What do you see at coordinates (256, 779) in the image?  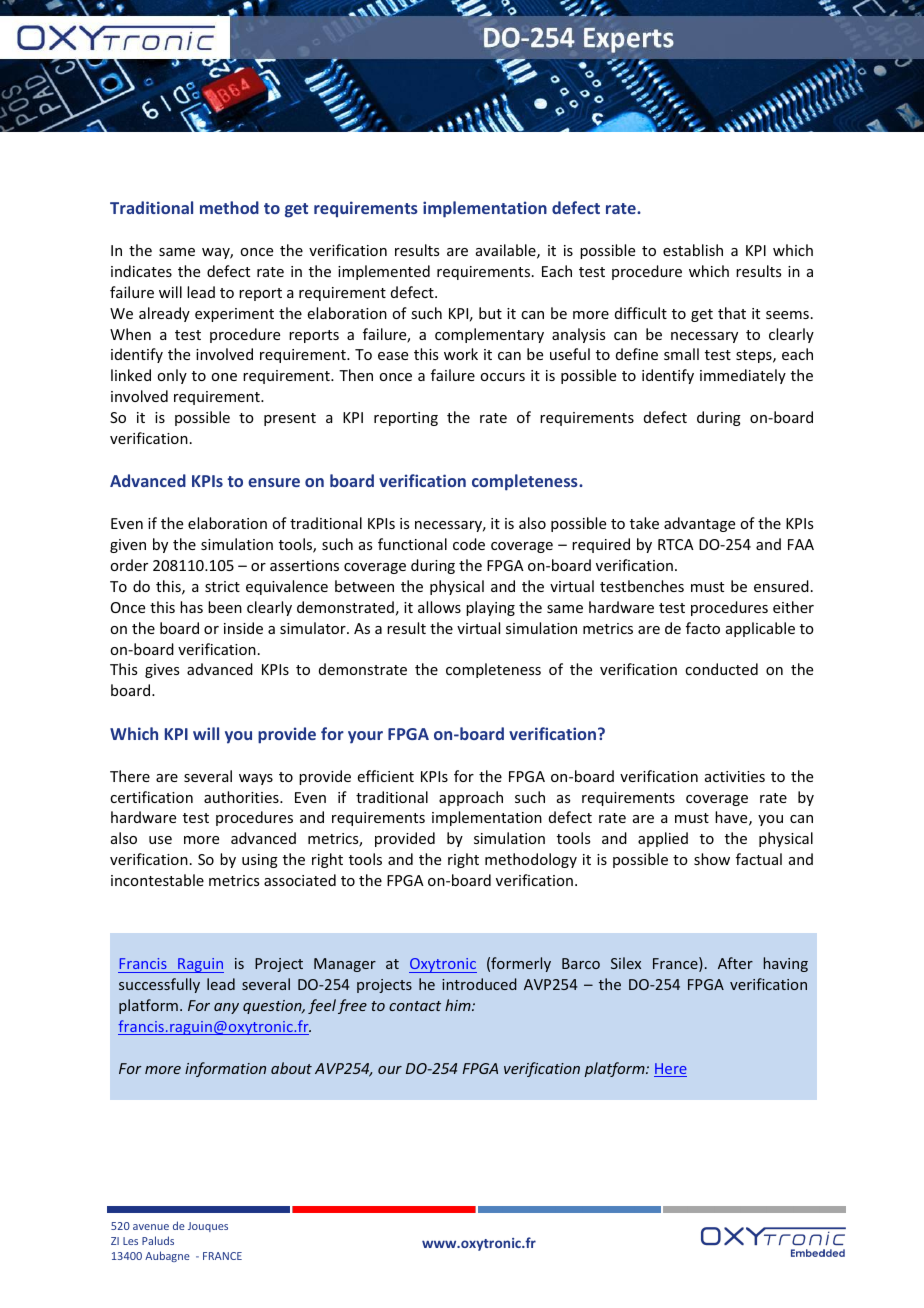 I see `ways` at bounding box center [256, 779].
